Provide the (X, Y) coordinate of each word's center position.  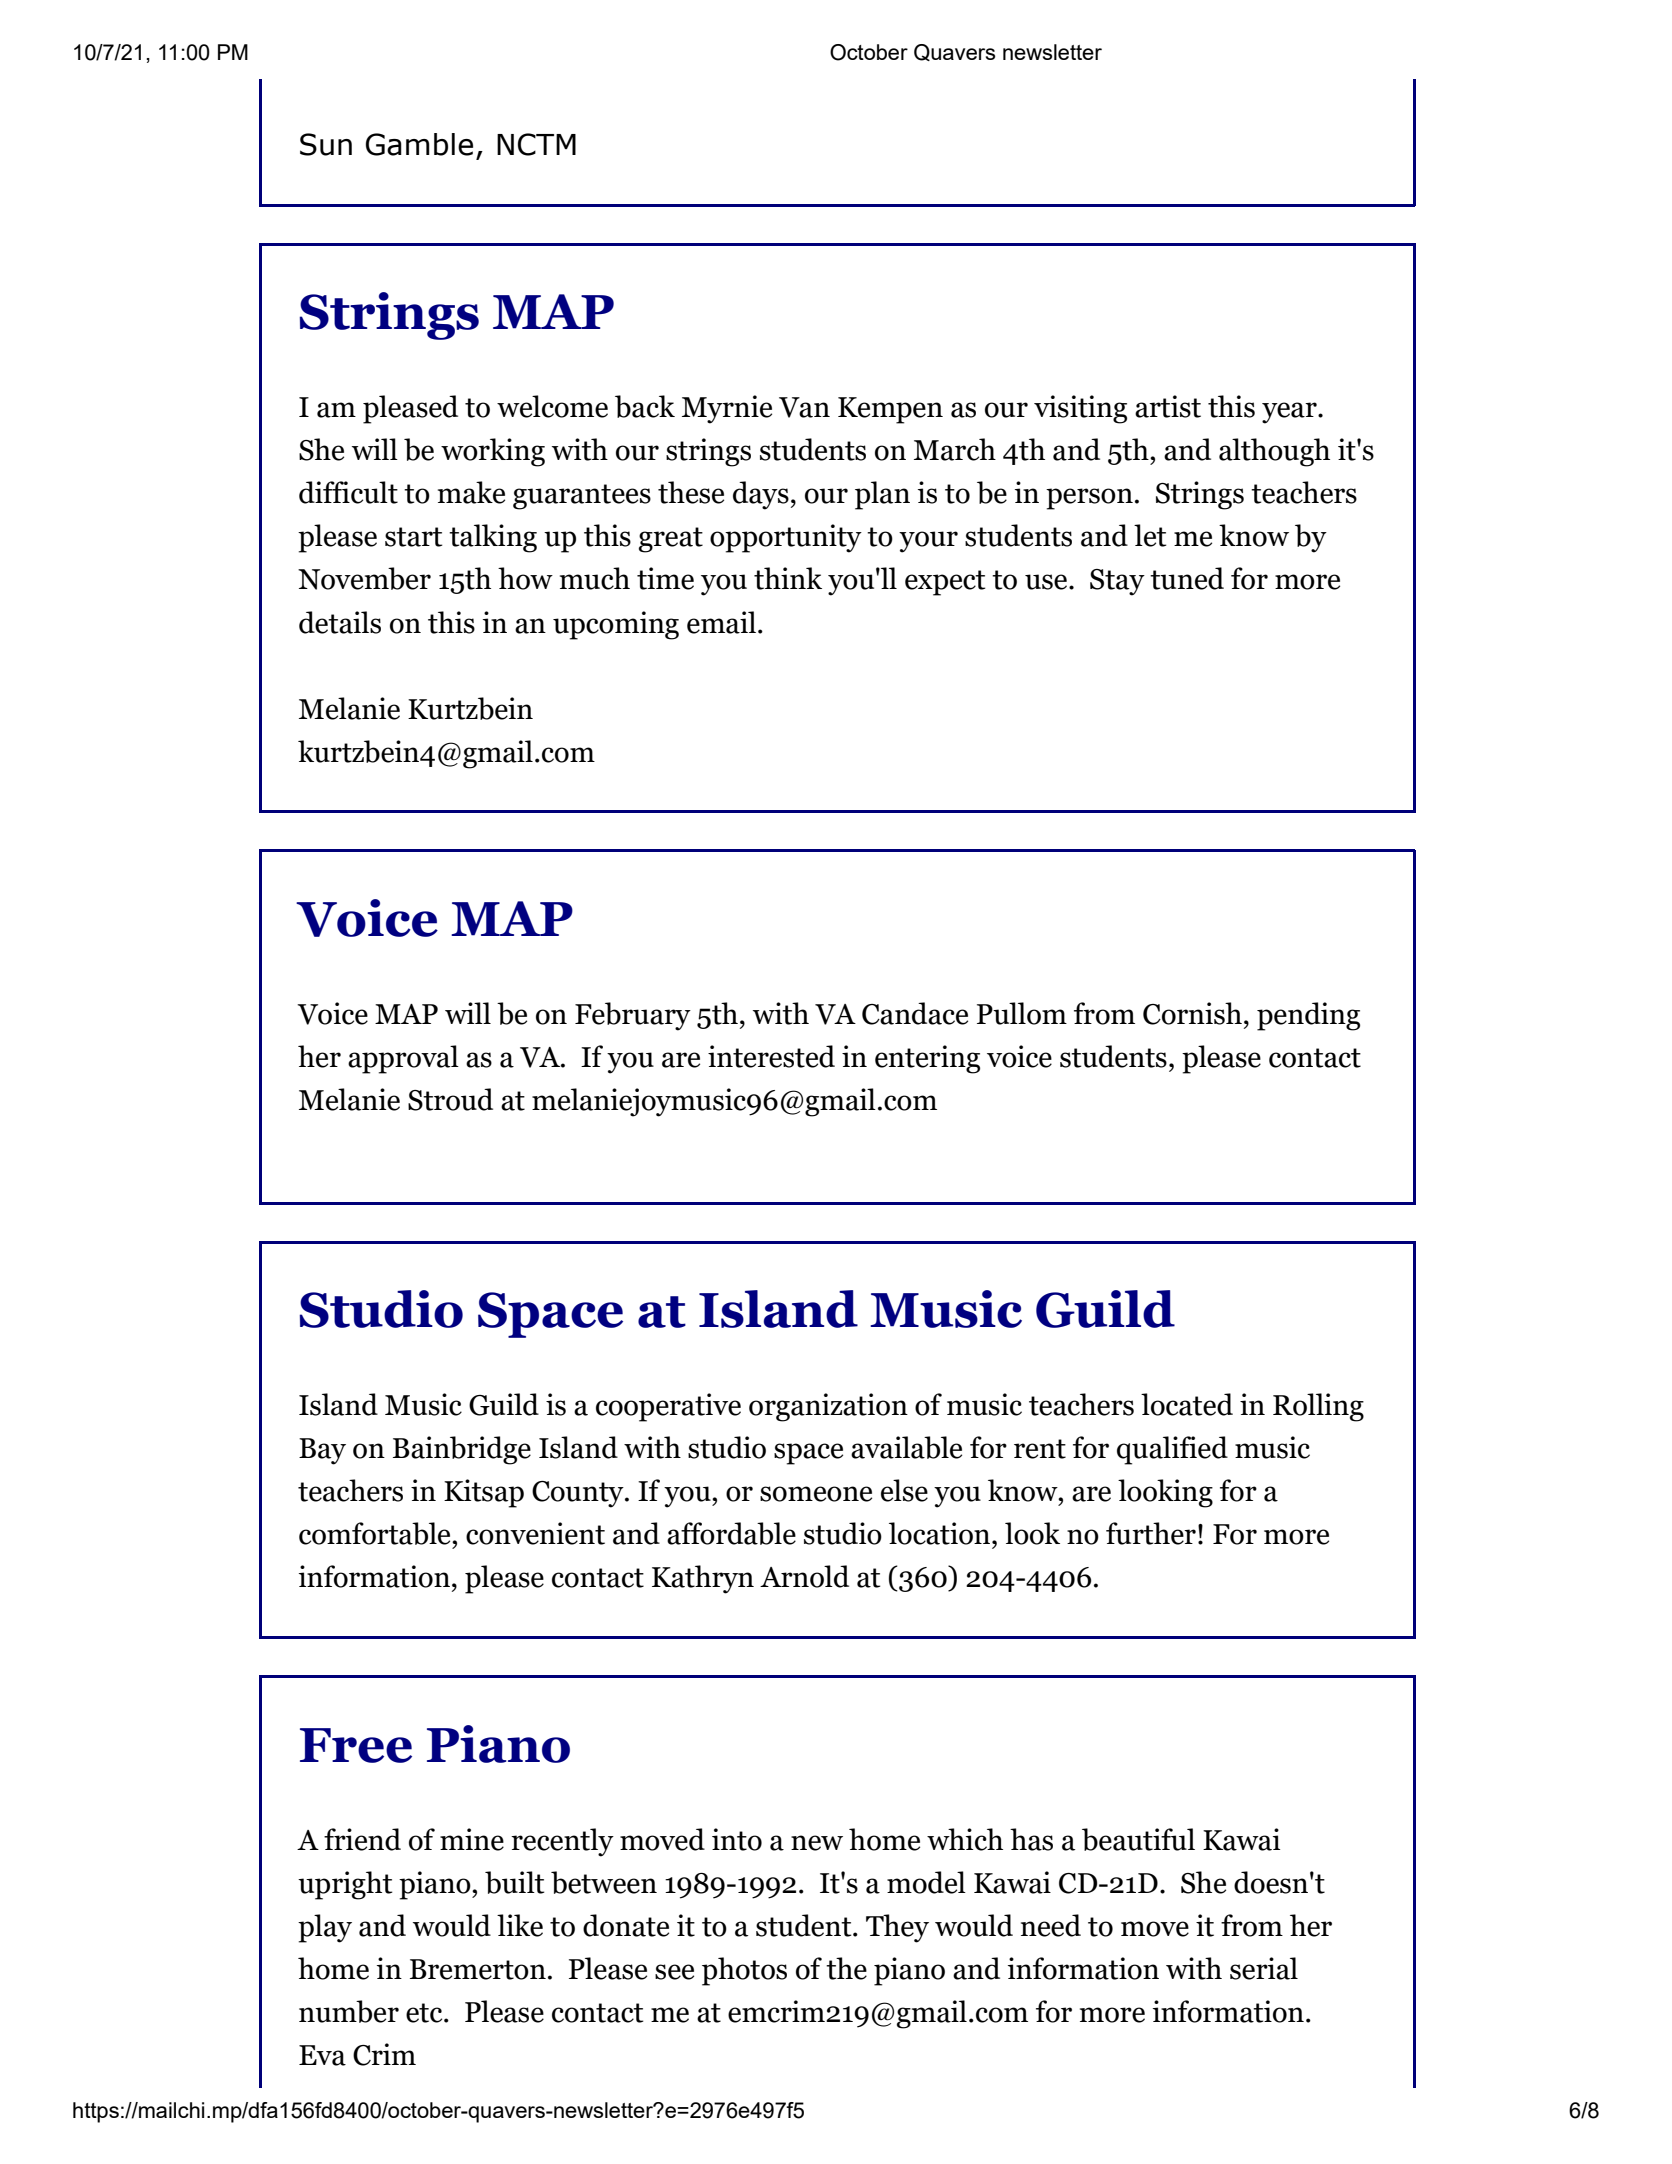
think (788, 578)
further (1151, 1533)
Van (804, 407)
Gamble (419, 144)
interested (771, 1056)
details (340, 622)
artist (1168, 406)
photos (744, 1971)
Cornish (1192, 1013)
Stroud (450, 1099)
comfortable (376, 1533)
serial (1264, 1968)
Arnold (804, 1576)
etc (425, 2013)
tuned (1187, 578)
